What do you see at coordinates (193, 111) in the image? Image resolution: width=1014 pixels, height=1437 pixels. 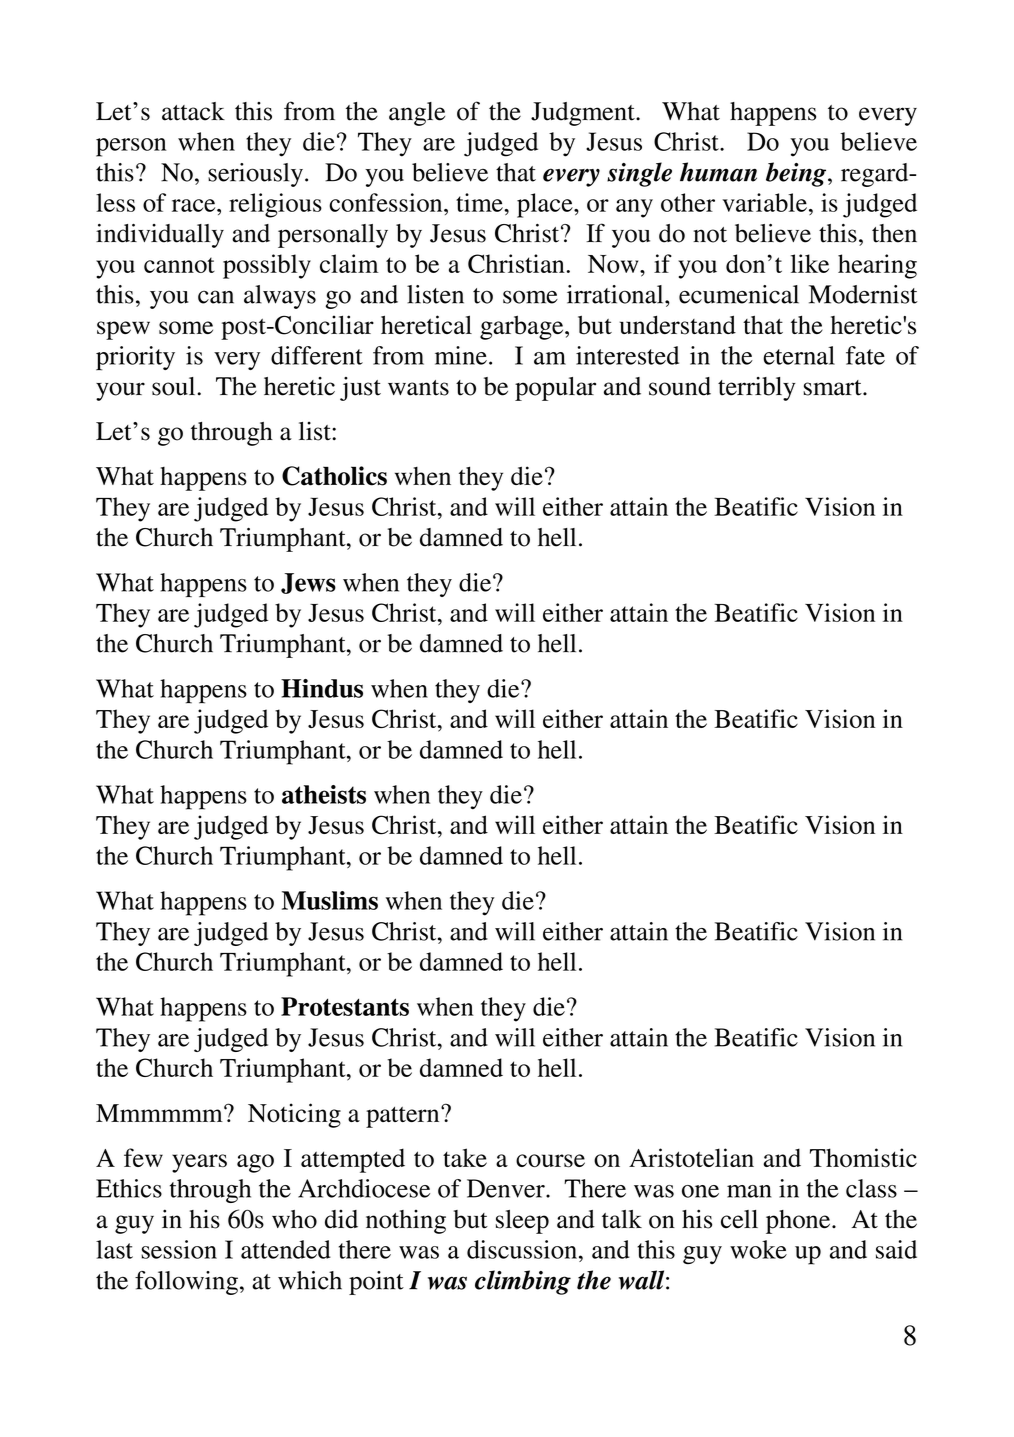 I see `attack` at bounding box center [193, 111].
